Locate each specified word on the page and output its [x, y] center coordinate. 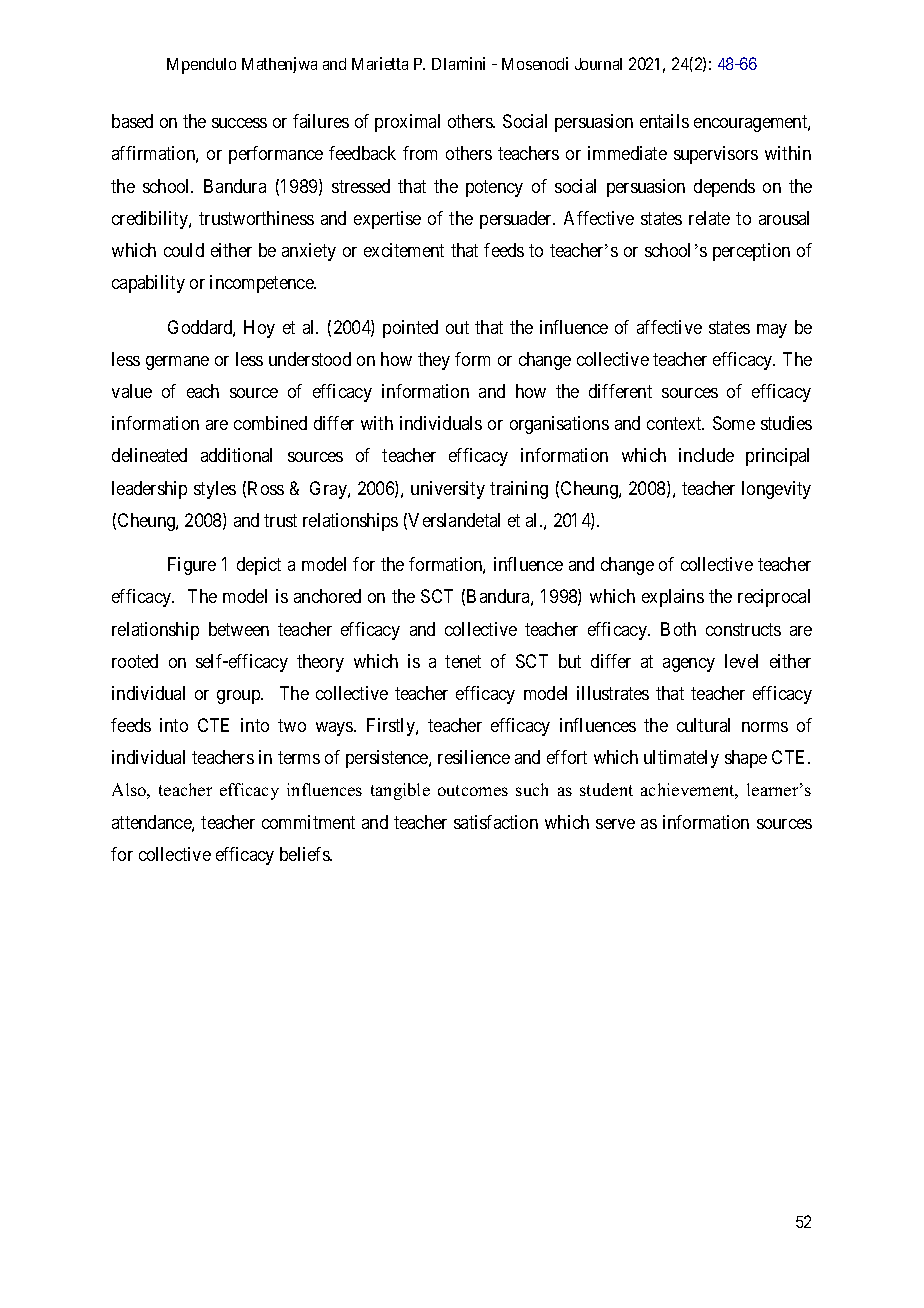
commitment [308, 822]
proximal [407, 123]
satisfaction [496, 822]
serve [615, 824]
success [239, 123]
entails [664, 121]
